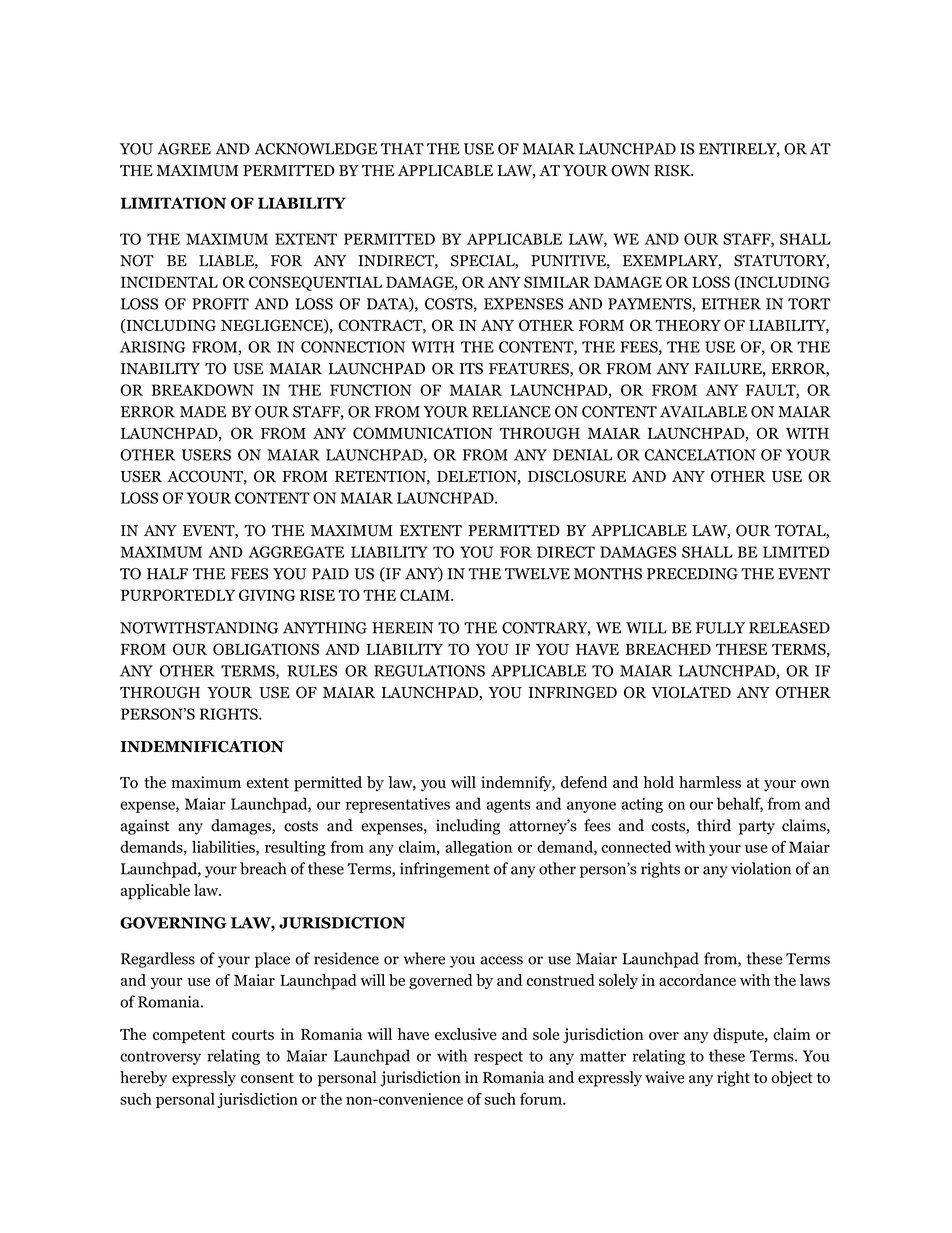  I want to click on allegation, so click(478, 848).
